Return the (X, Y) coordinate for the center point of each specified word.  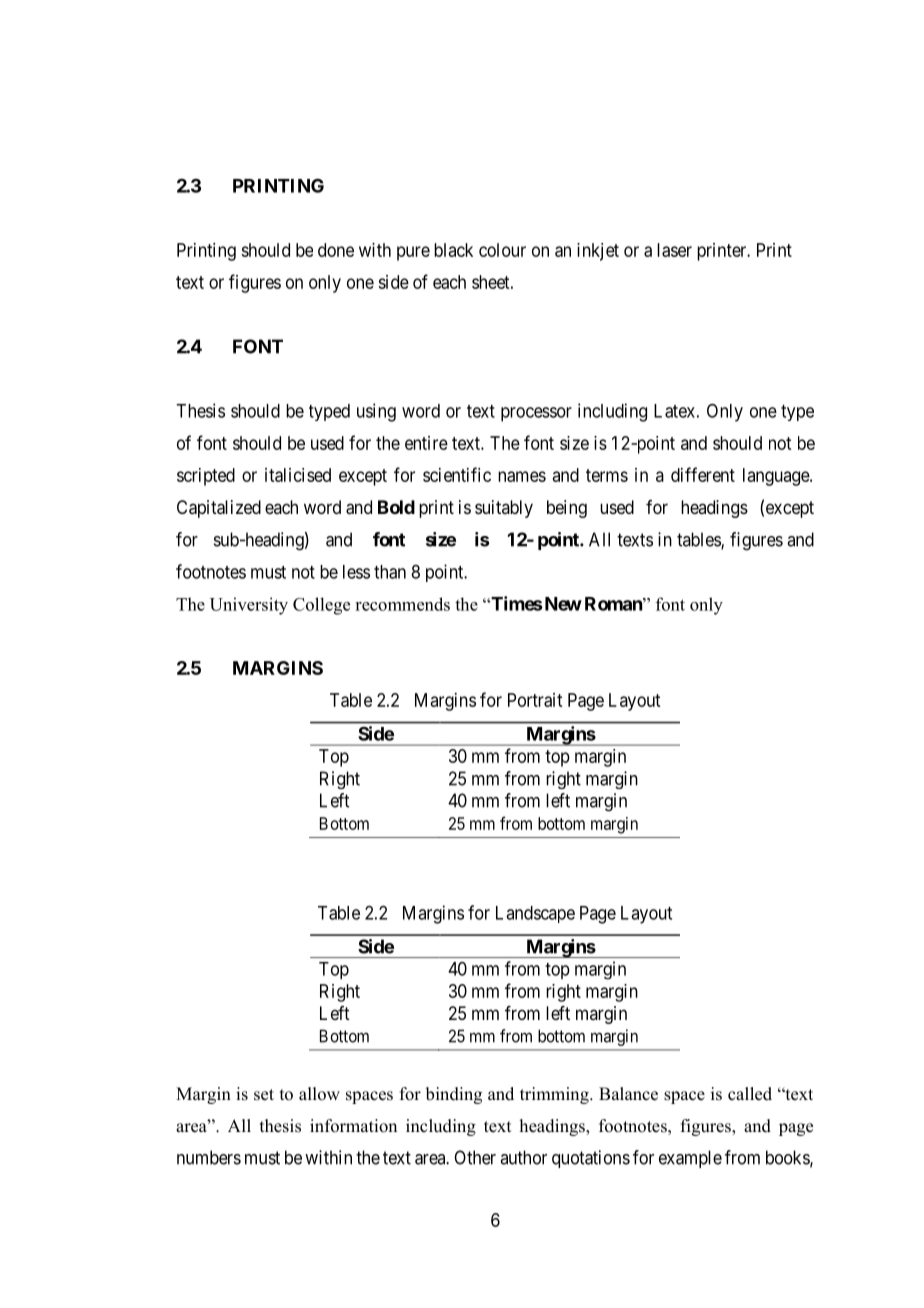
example (690, 1159)
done (336, 250)
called (750, 1094)
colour (502, 250)
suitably (504, 509)
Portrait (535, 700)
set (264, 1095)
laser (674, 250)
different (703, 474)
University (249, 606)
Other (475, 1157)
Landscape (535, 914)
